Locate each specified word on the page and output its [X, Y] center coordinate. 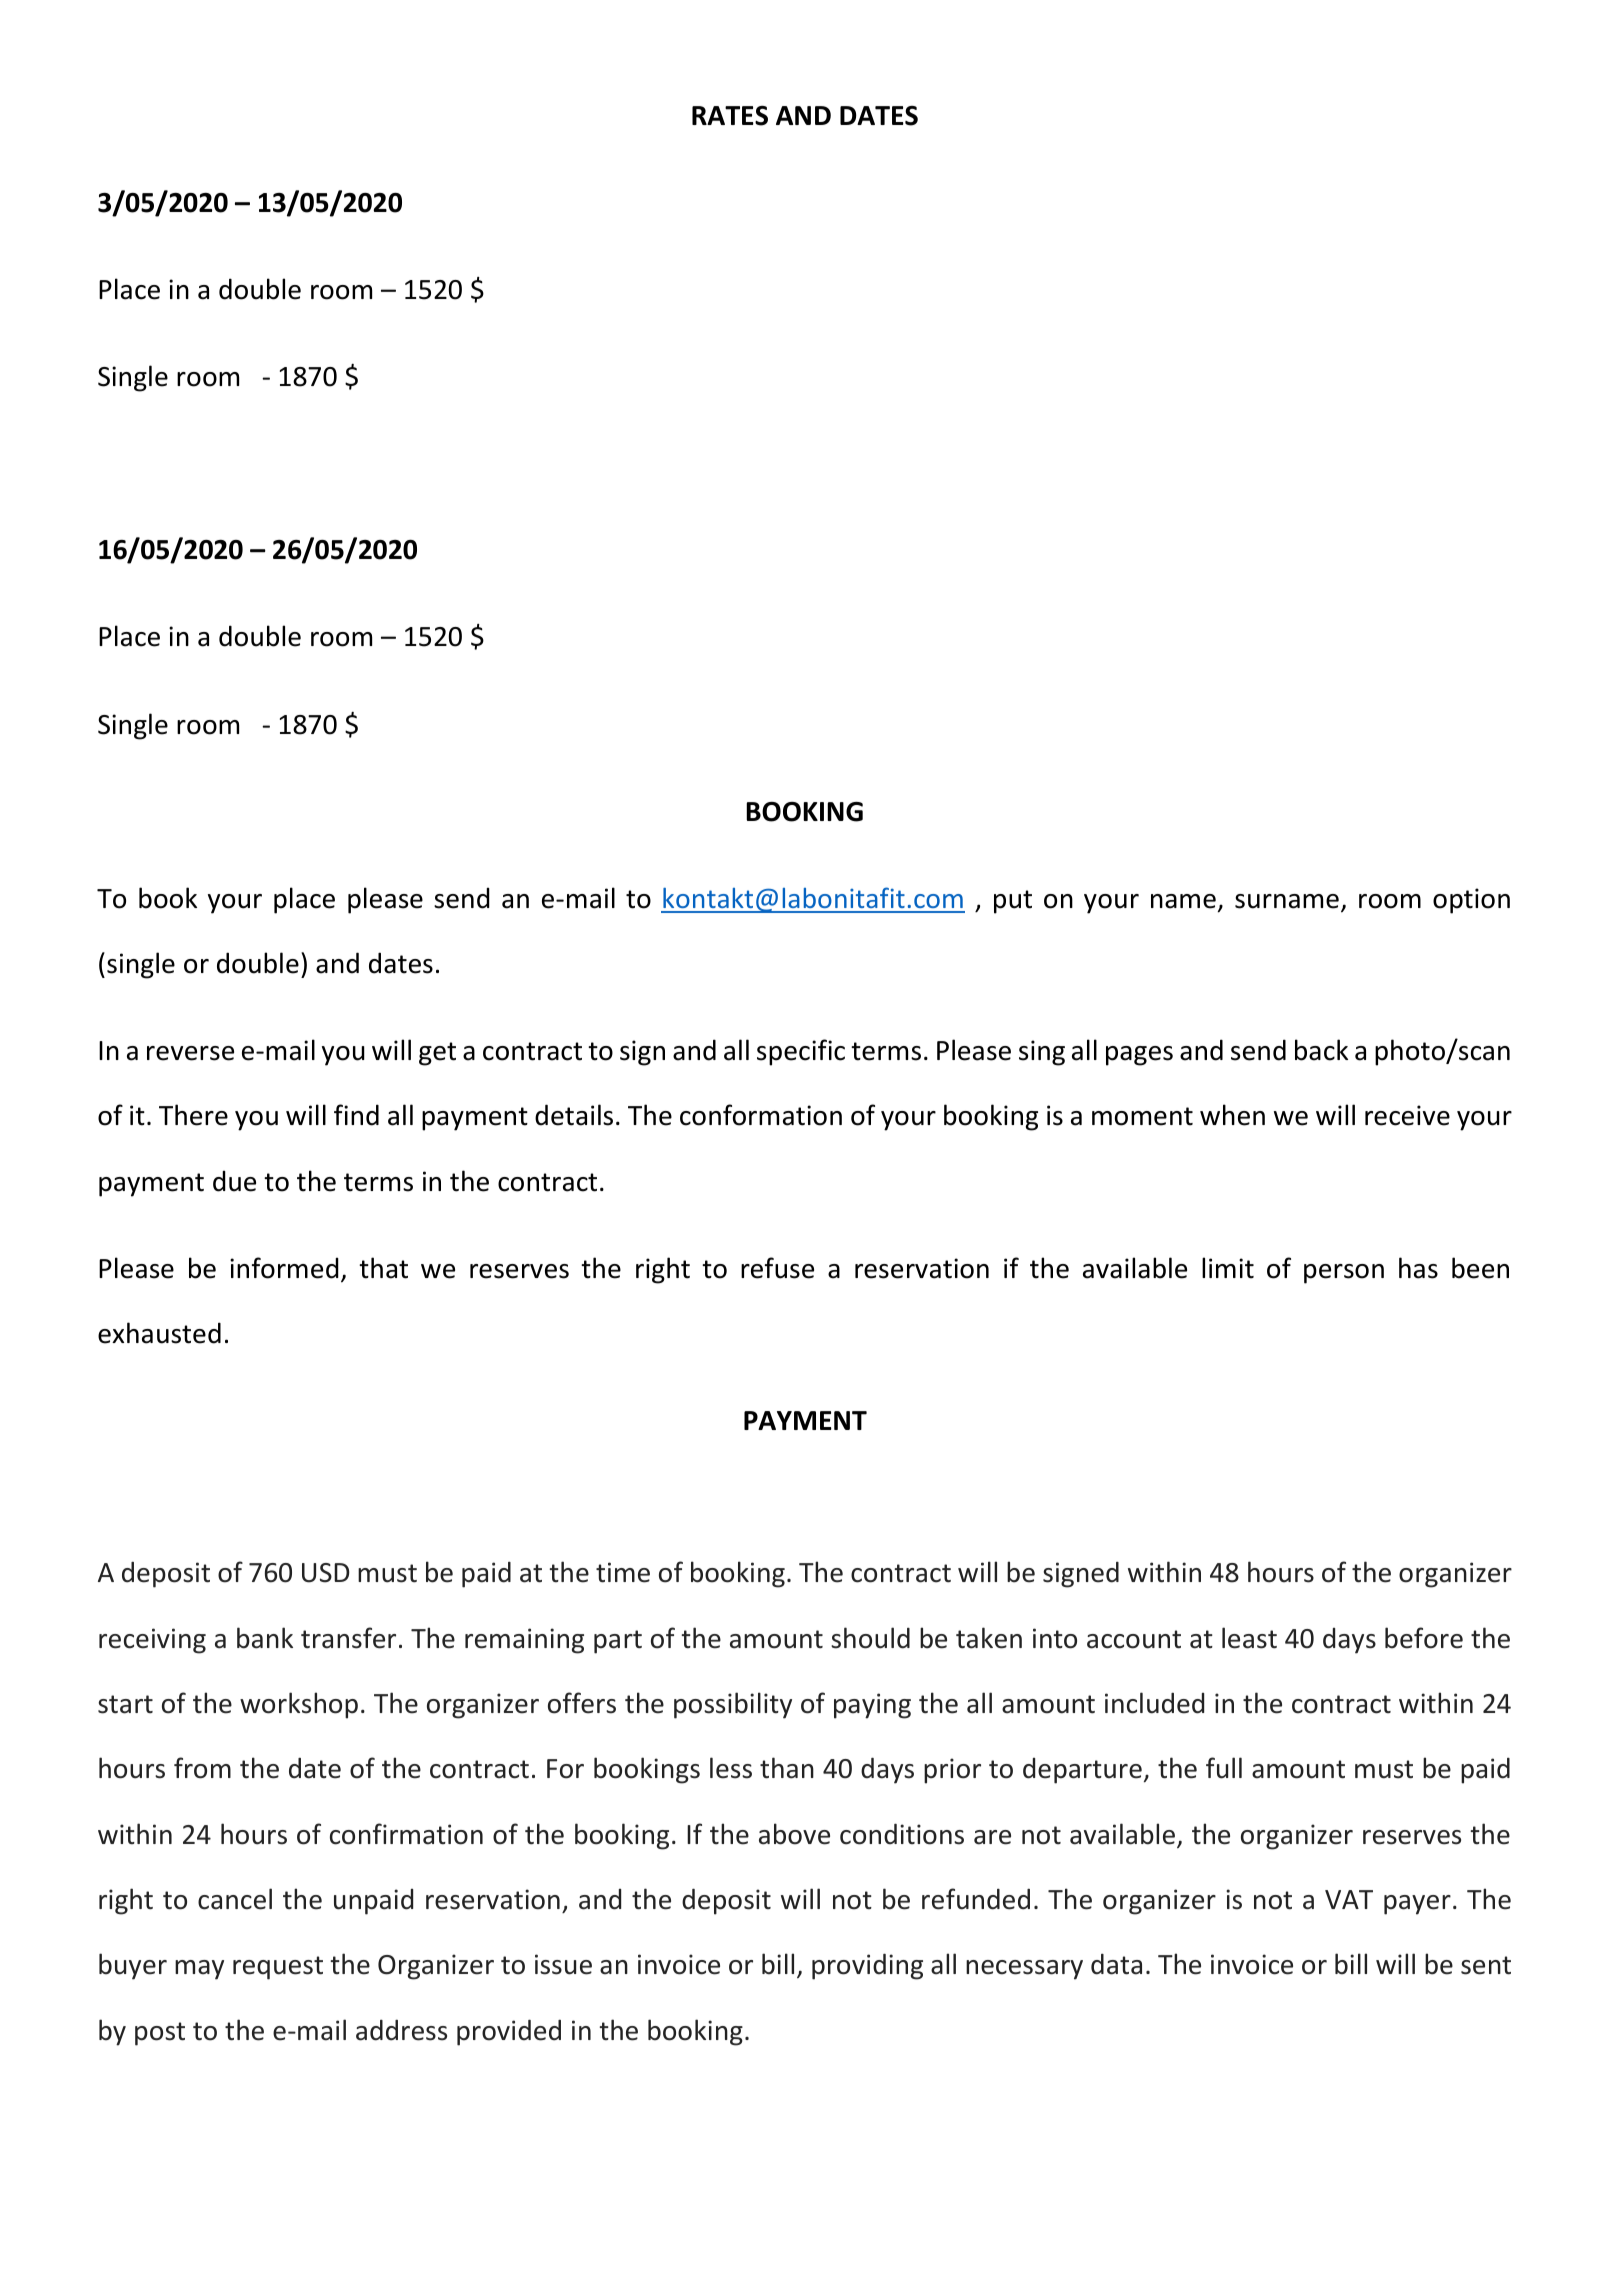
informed [284, 1268]
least [1249, 1638]
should [870, 1638]
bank [265, 1638]
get [437, 1054]
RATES [730, 116]
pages [1139, 1056]
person [1344, 1274]
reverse [190, 1053]
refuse [777, 1268]
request [278, 1968]
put [1013, 902]
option [1471, 901]
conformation [761, 1115]
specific [801, 1052]
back [1321, 1050]
